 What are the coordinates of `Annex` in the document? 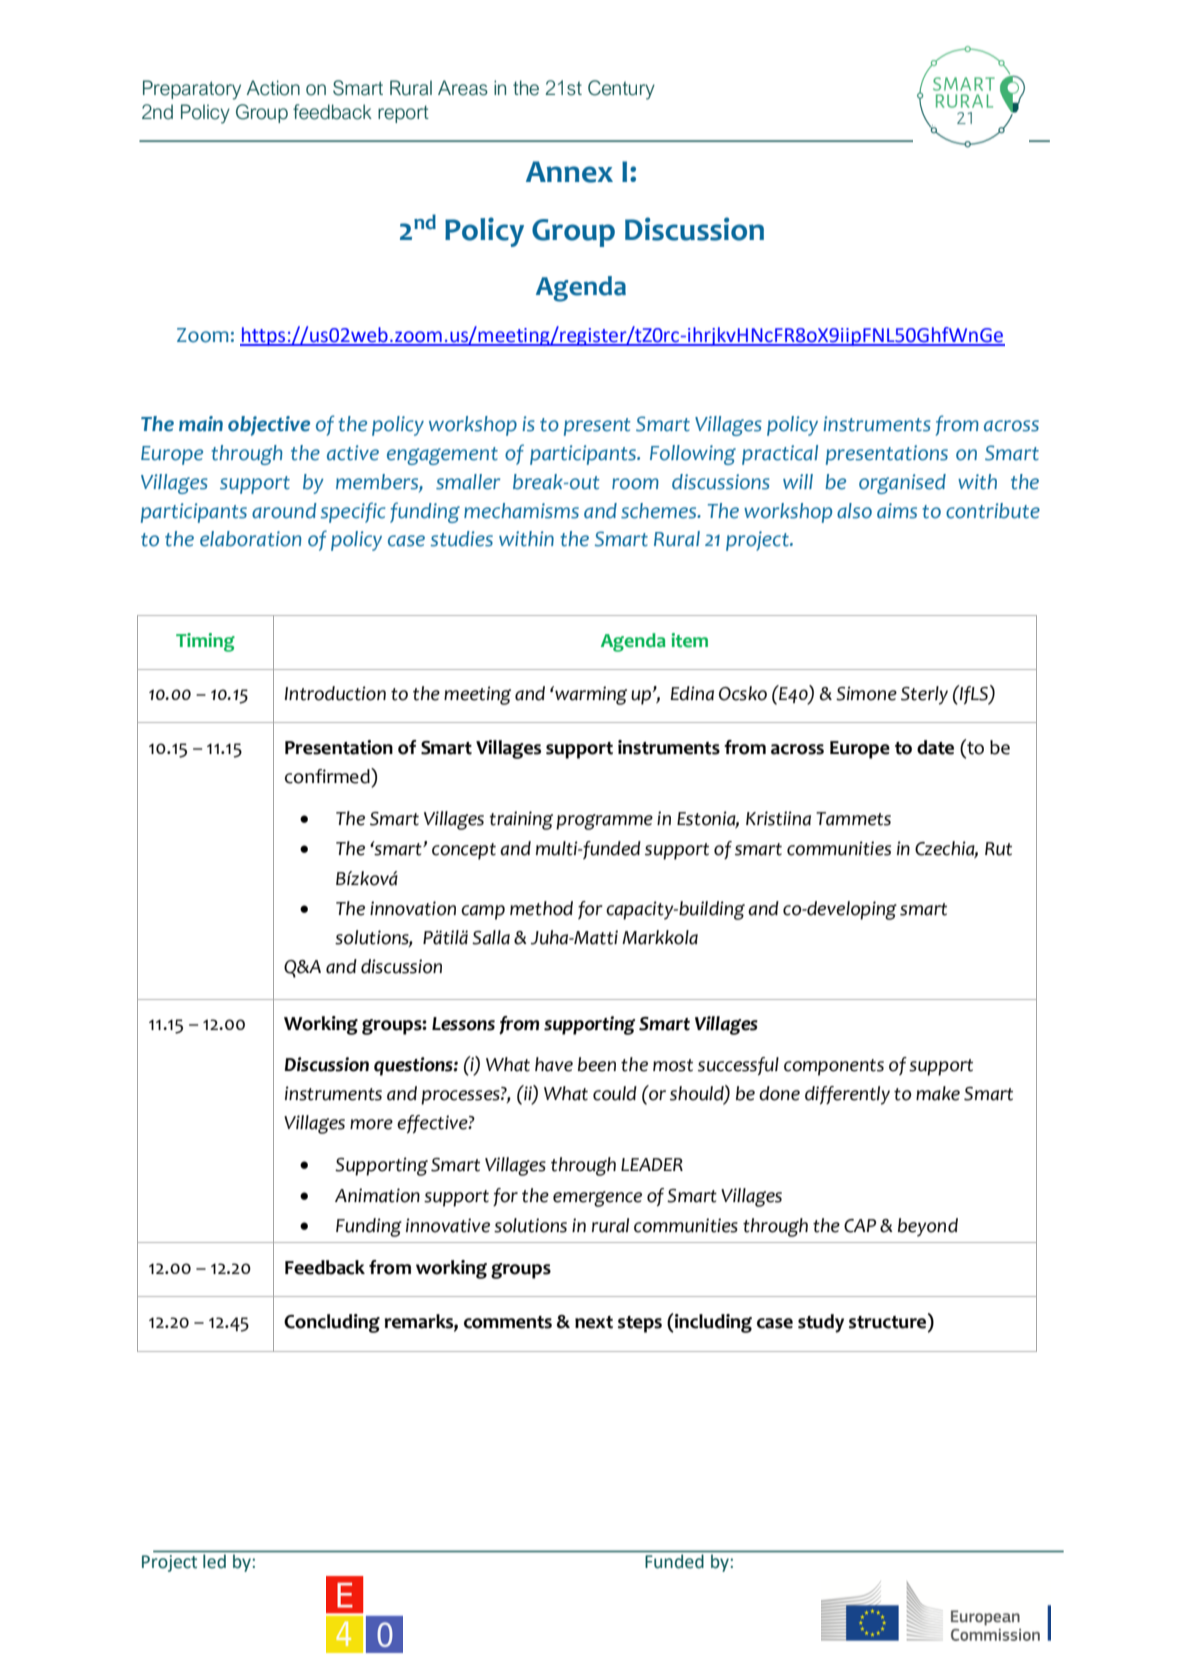 It's located at (569, 172).
